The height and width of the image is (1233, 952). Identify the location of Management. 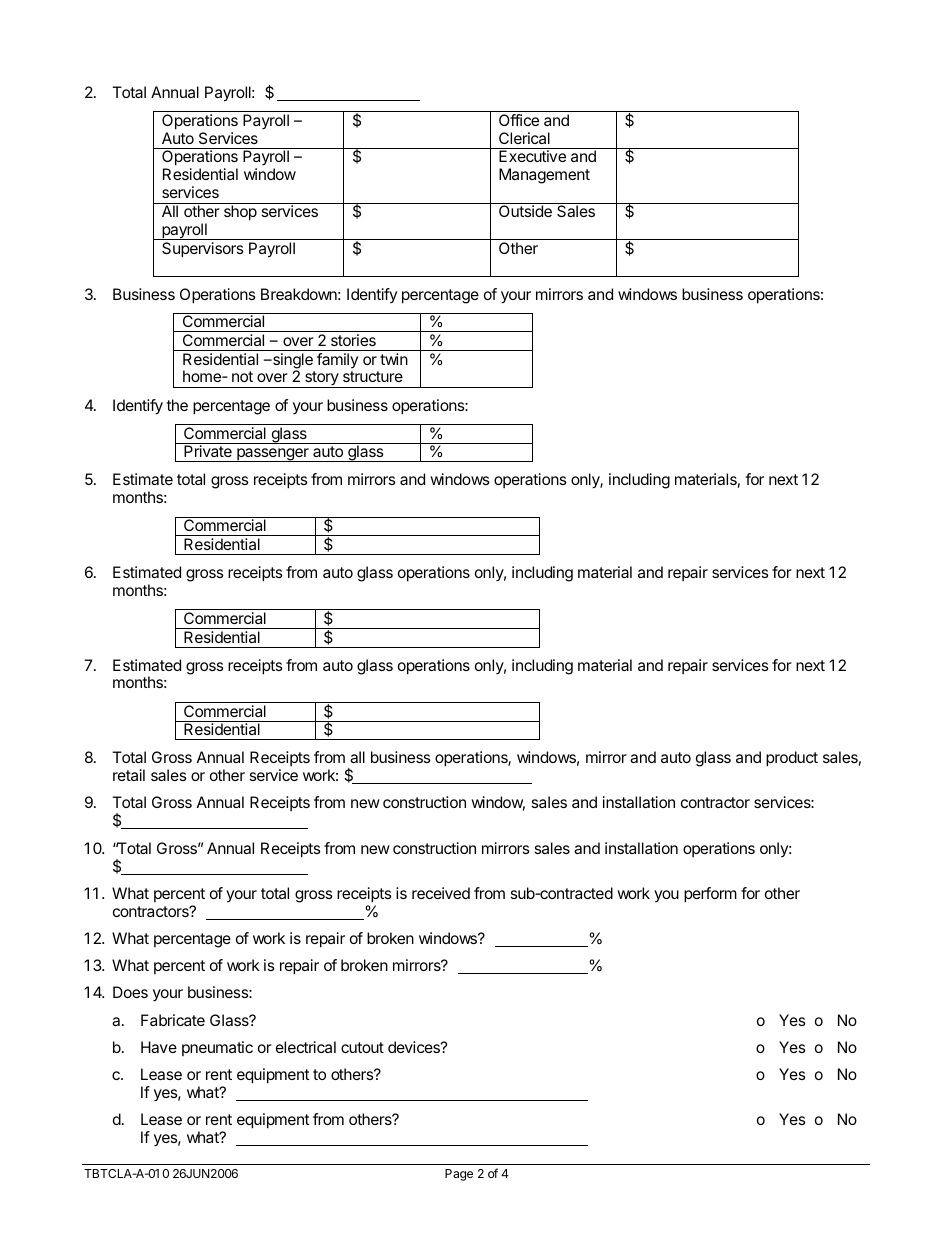
(544, 176).
